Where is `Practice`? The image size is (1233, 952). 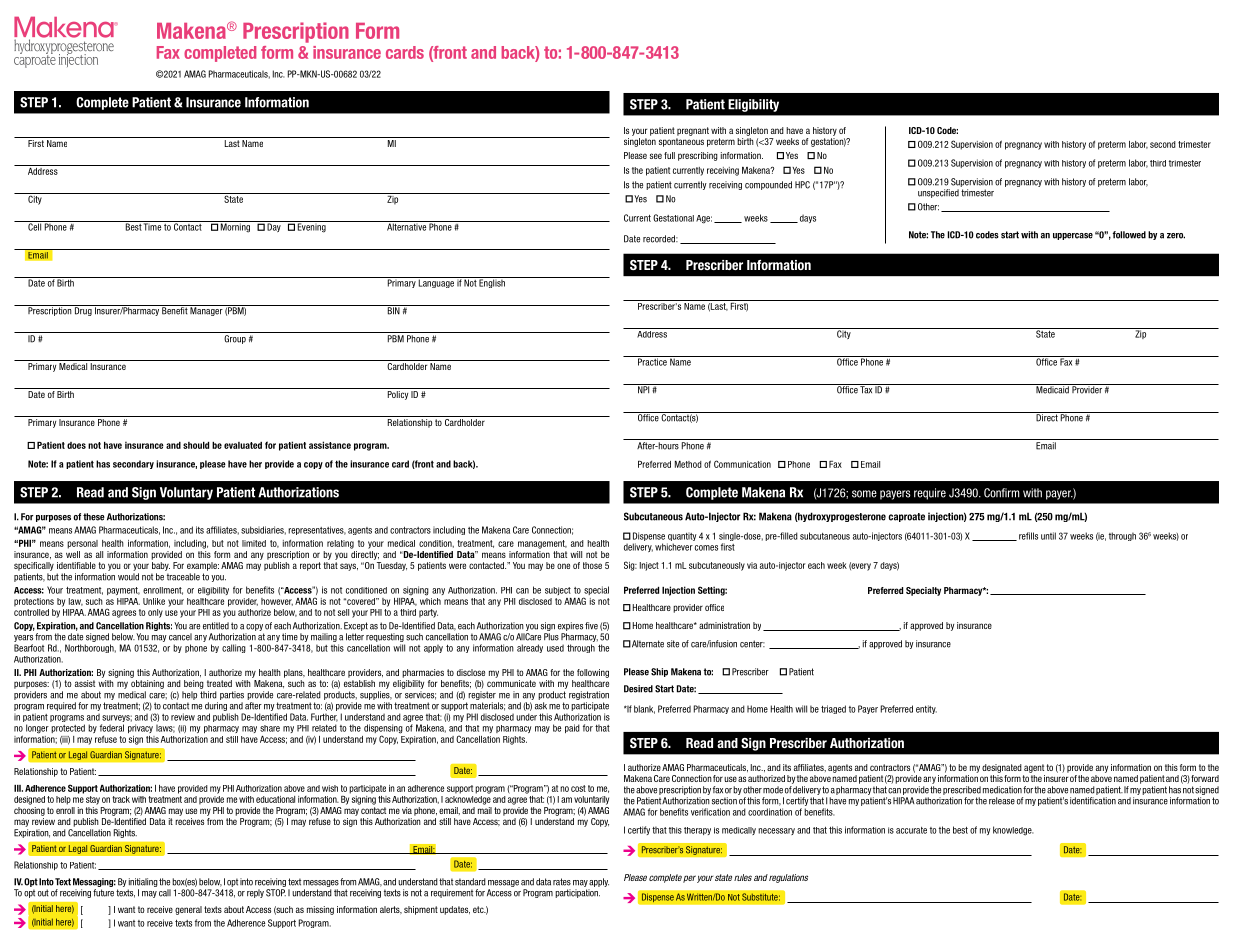 Practice is located at coordinates (652, 361).
